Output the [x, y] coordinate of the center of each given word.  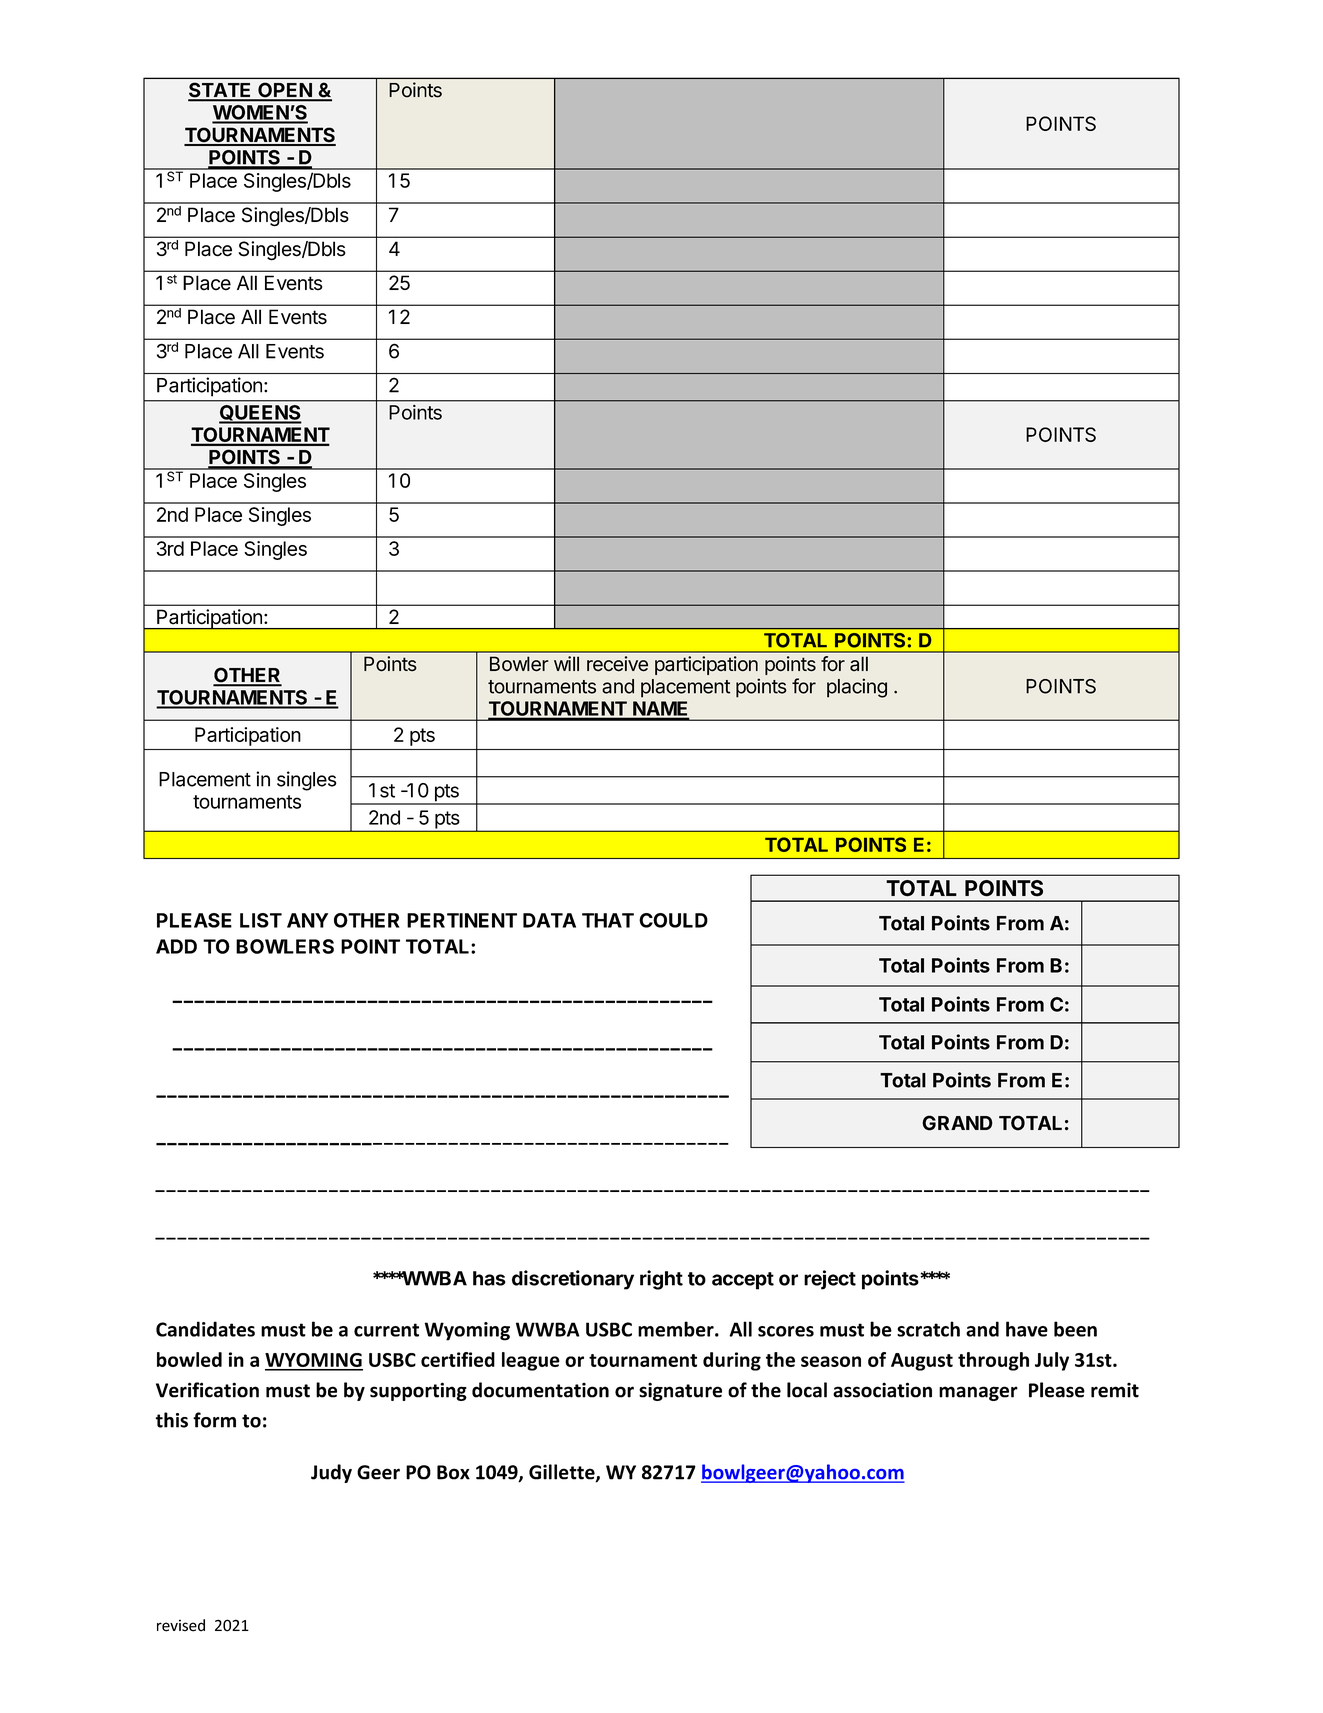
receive [617, 664]
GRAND [957, 1123]
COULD [673, 920]
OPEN [285, 91]
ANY [307, 920]
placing [857, 688]
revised [181, 1625]
